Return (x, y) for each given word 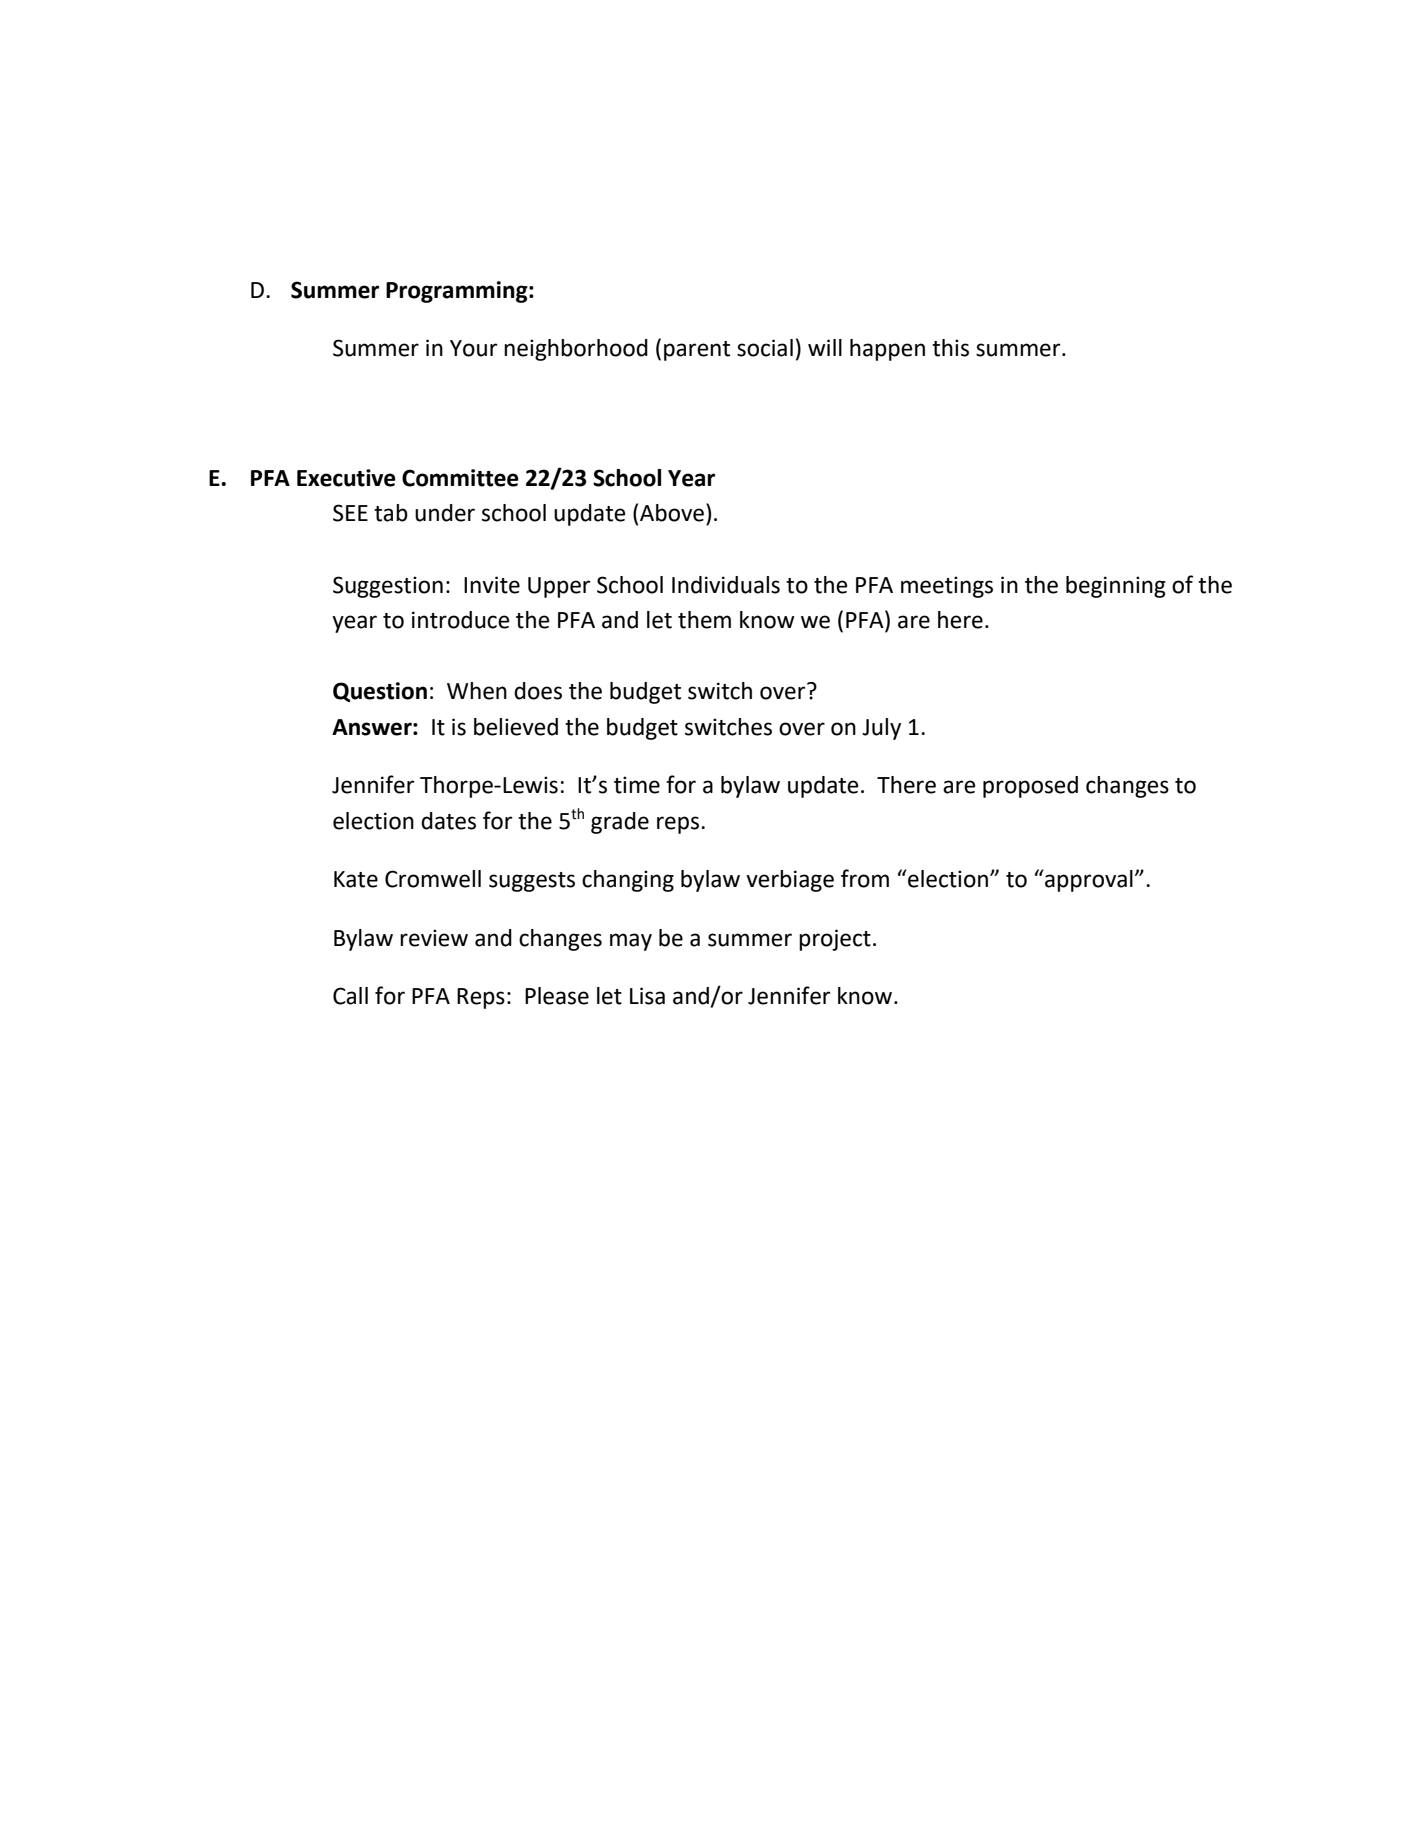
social (765, 348)
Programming (458, 292)
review (434, 938)
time (637, 785)
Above (672, 513)
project (835, 940)
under (445, 513)
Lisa (647, 996)
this (950, 348)
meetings (947, 587)
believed (516, 727)
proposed (1030, 787)
